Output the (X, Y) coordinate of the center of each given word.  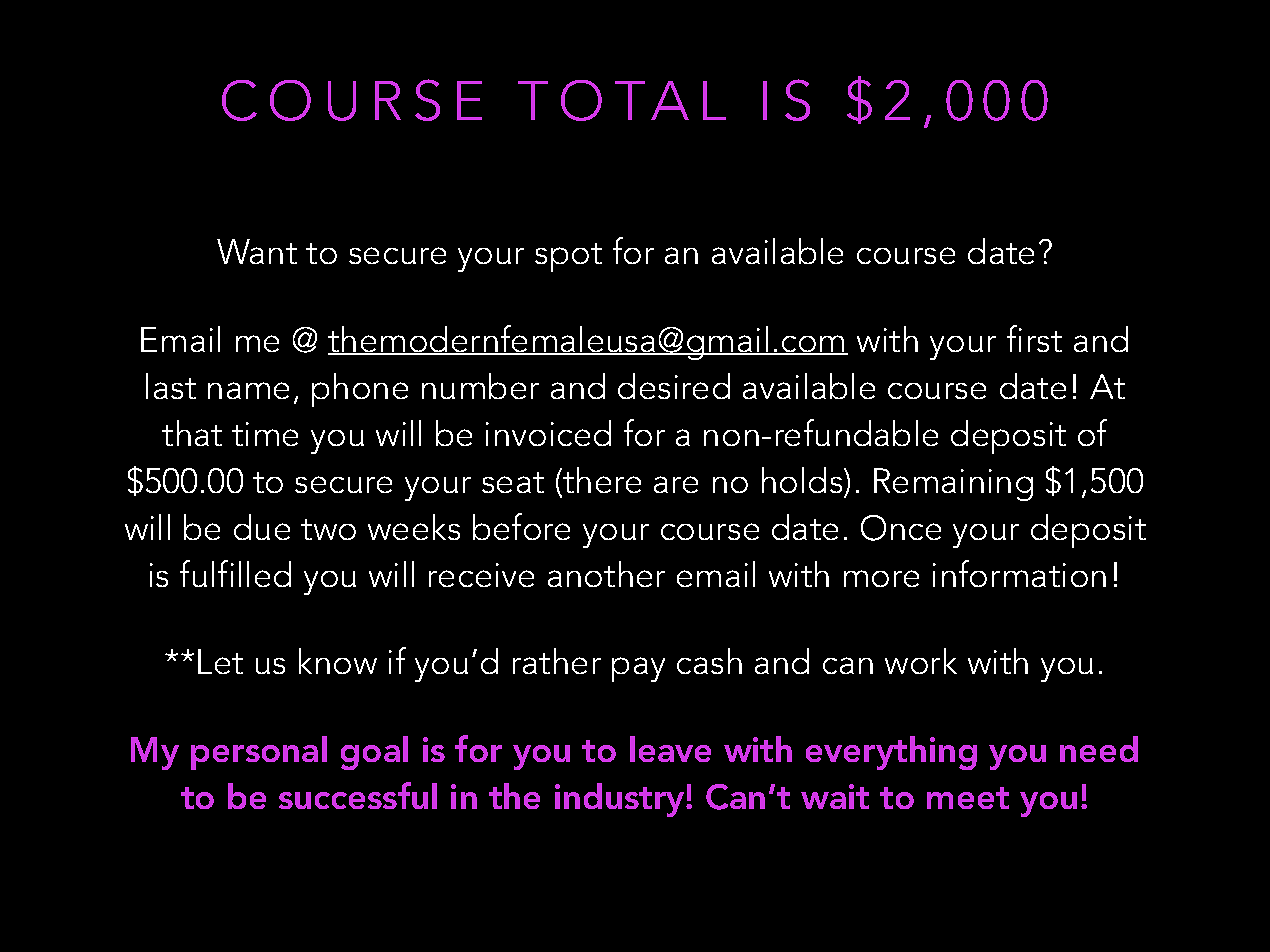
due (262, 527)
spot (568, 257)
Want (257, 251)
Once (901, 528)
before (521, 526)
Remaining (953, 484)
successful (358, 795)
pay (638, 669)
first (1034, 338)
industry (621, 800)
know (338, 661)
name (248, 390)
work (921, 661)
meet (968, 798)
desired (674, 386)
